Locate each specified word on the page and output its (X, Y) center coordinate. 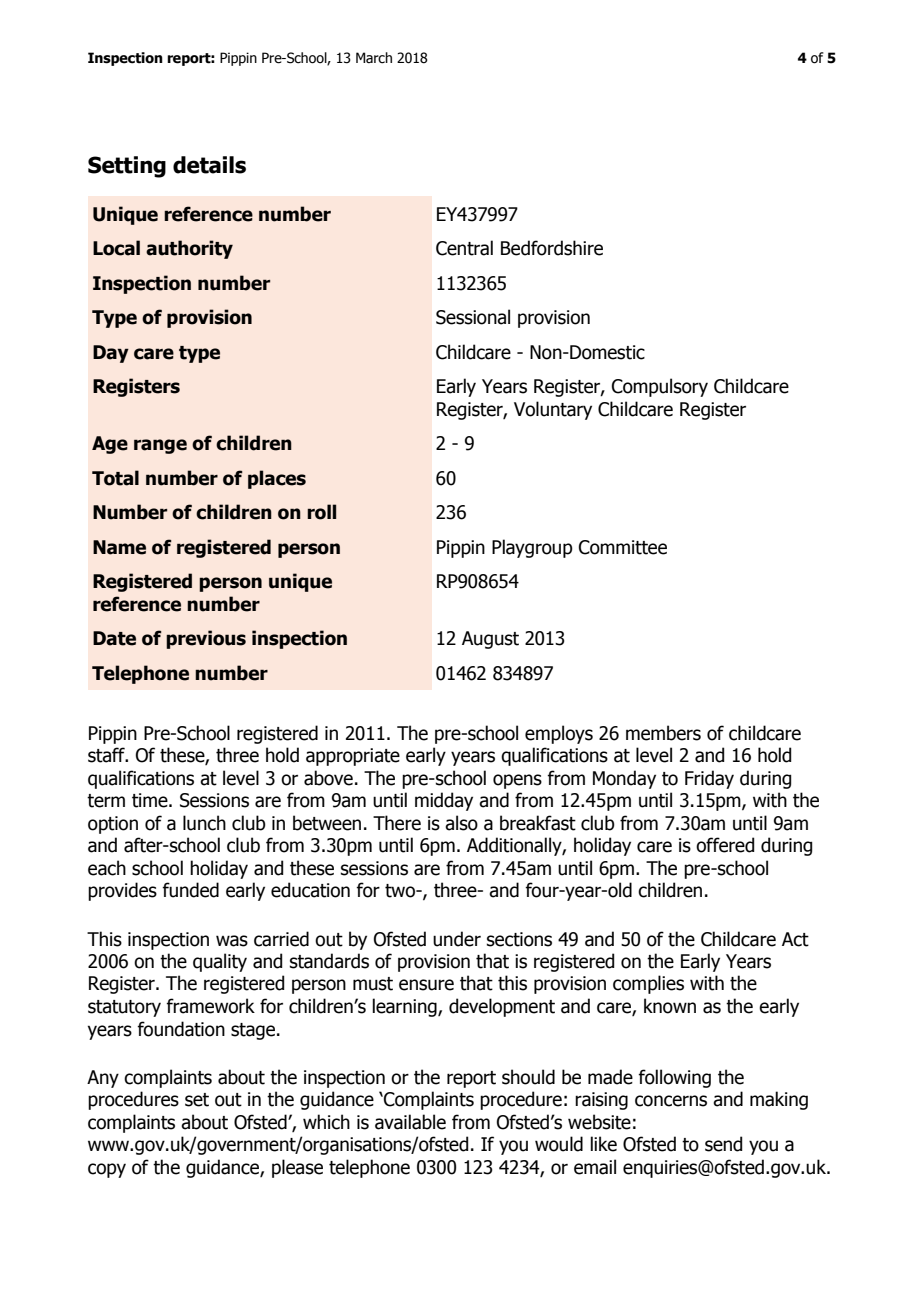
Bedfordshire (552, 248)
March (374, 58)
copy (107, 1170)
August (490, 640)
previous (206, 639)
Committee (623, 547)
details (209, 165)
